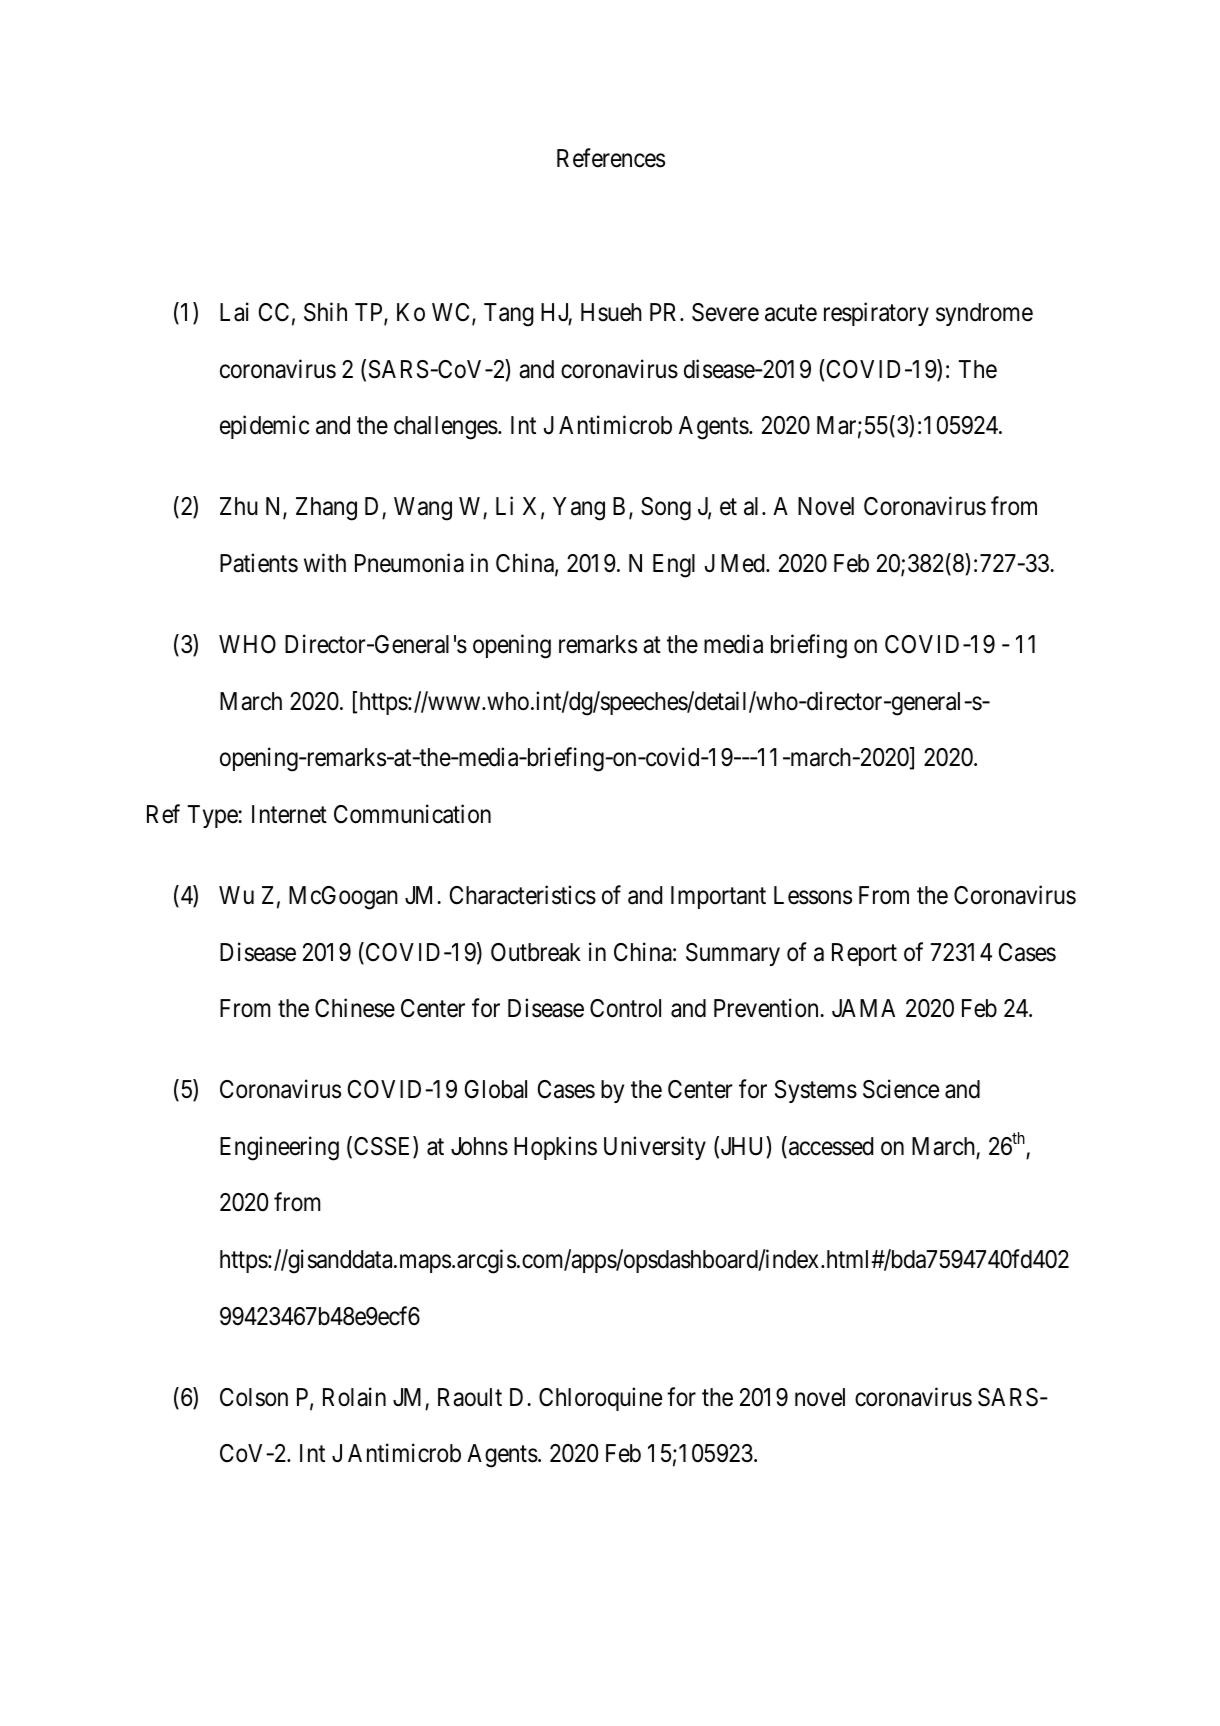 The height and width of the screenshot is (1726, 1220). I want to click on References, so click(611, 158).
